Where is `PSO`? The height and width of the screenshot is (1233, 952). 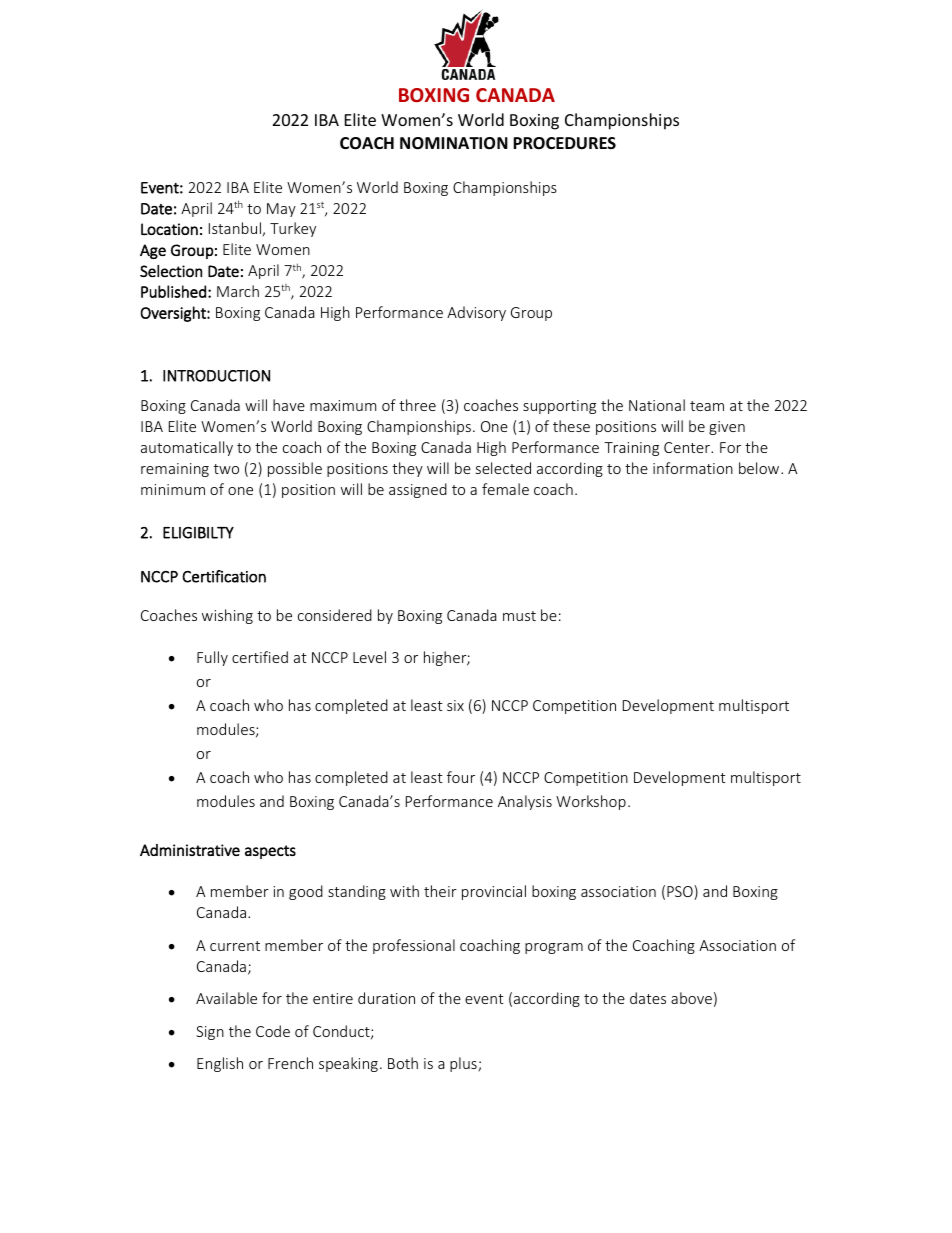
PSO is located at coordinates (681, 892).
